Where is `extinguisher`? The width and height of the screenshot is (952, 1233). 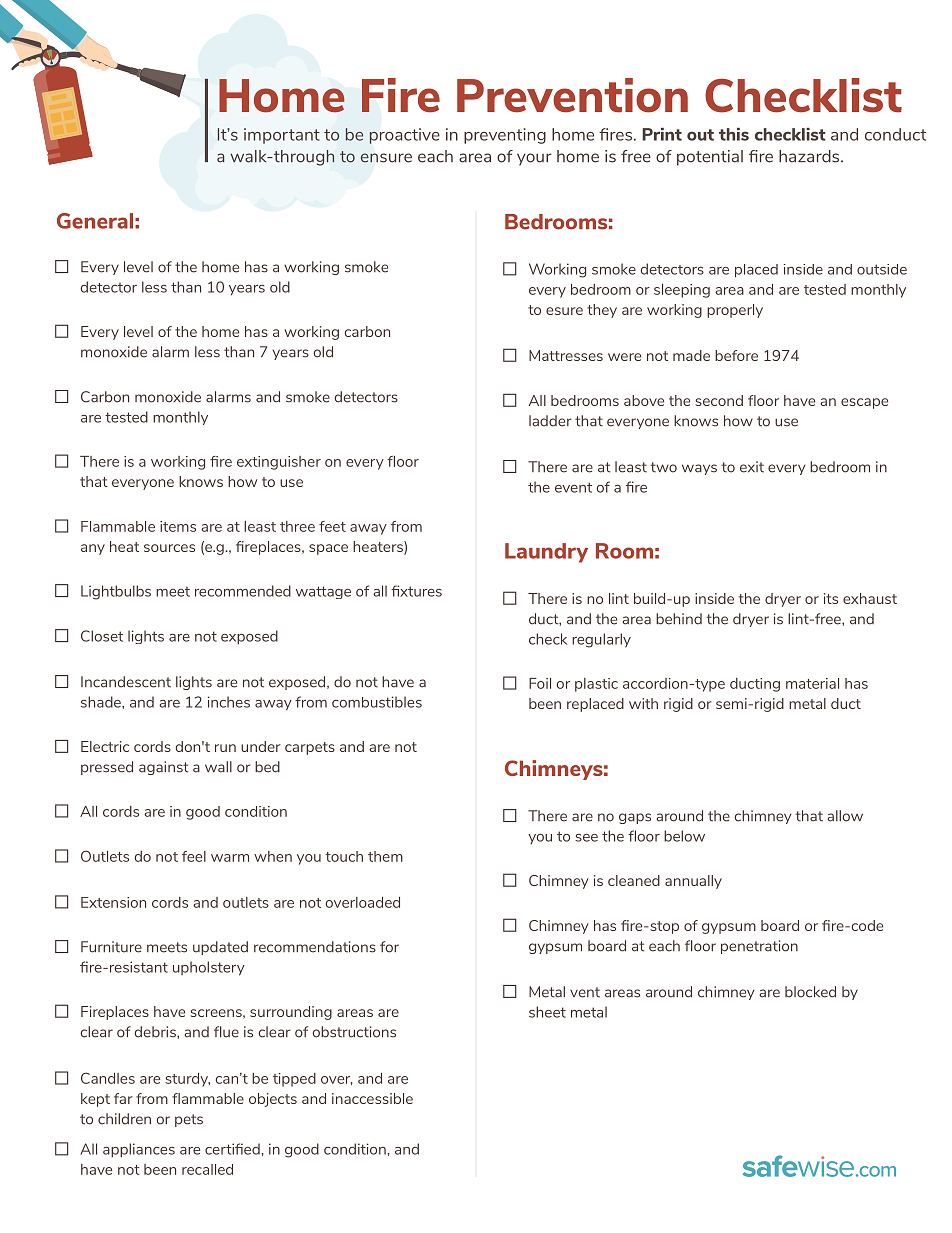
extinguisher is located at coordinates (279, 463).
